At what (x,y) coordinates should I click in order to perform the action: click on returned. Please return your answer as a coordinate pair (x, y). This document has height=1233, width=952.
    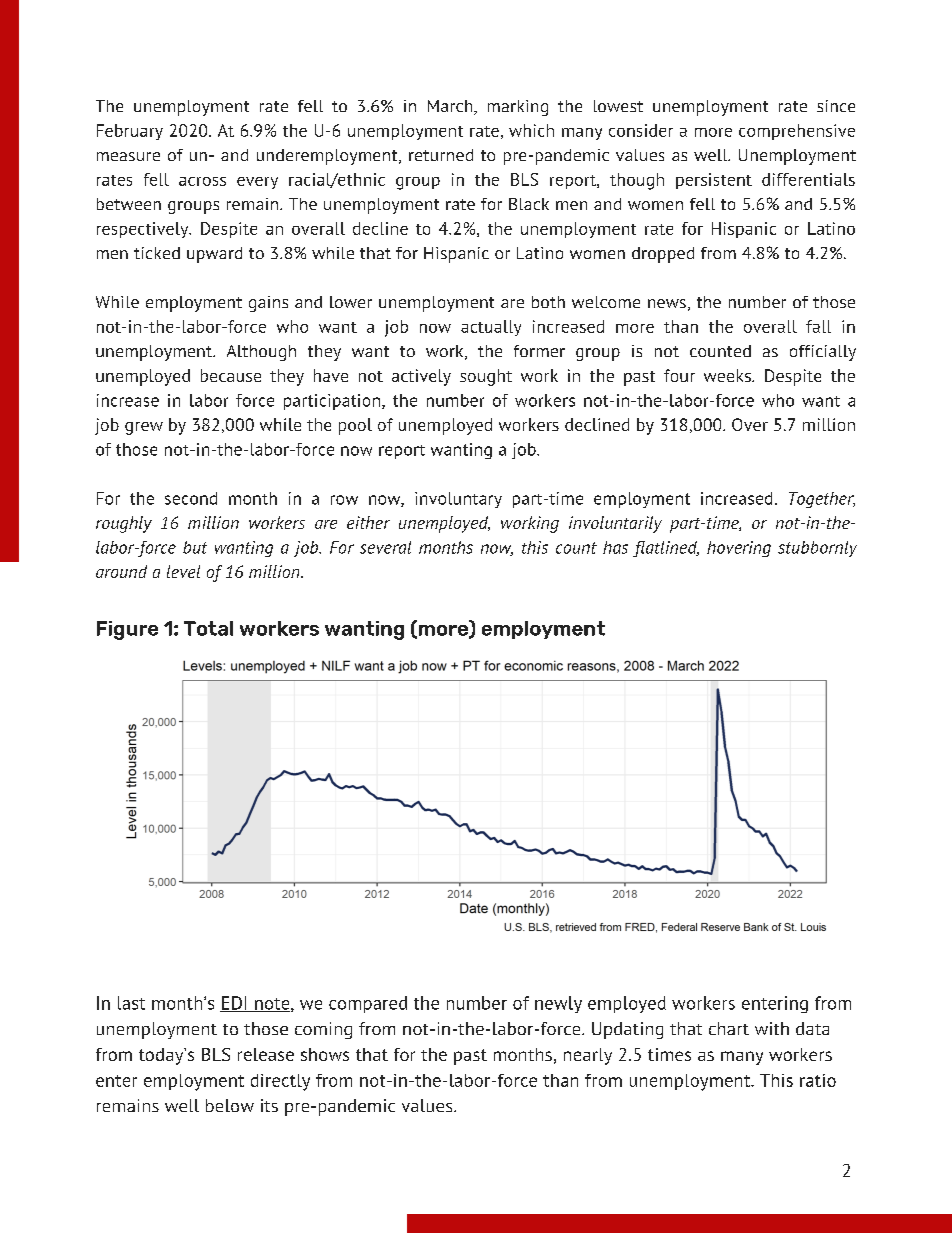
    Looking at the image, I should click on (441, 155).
